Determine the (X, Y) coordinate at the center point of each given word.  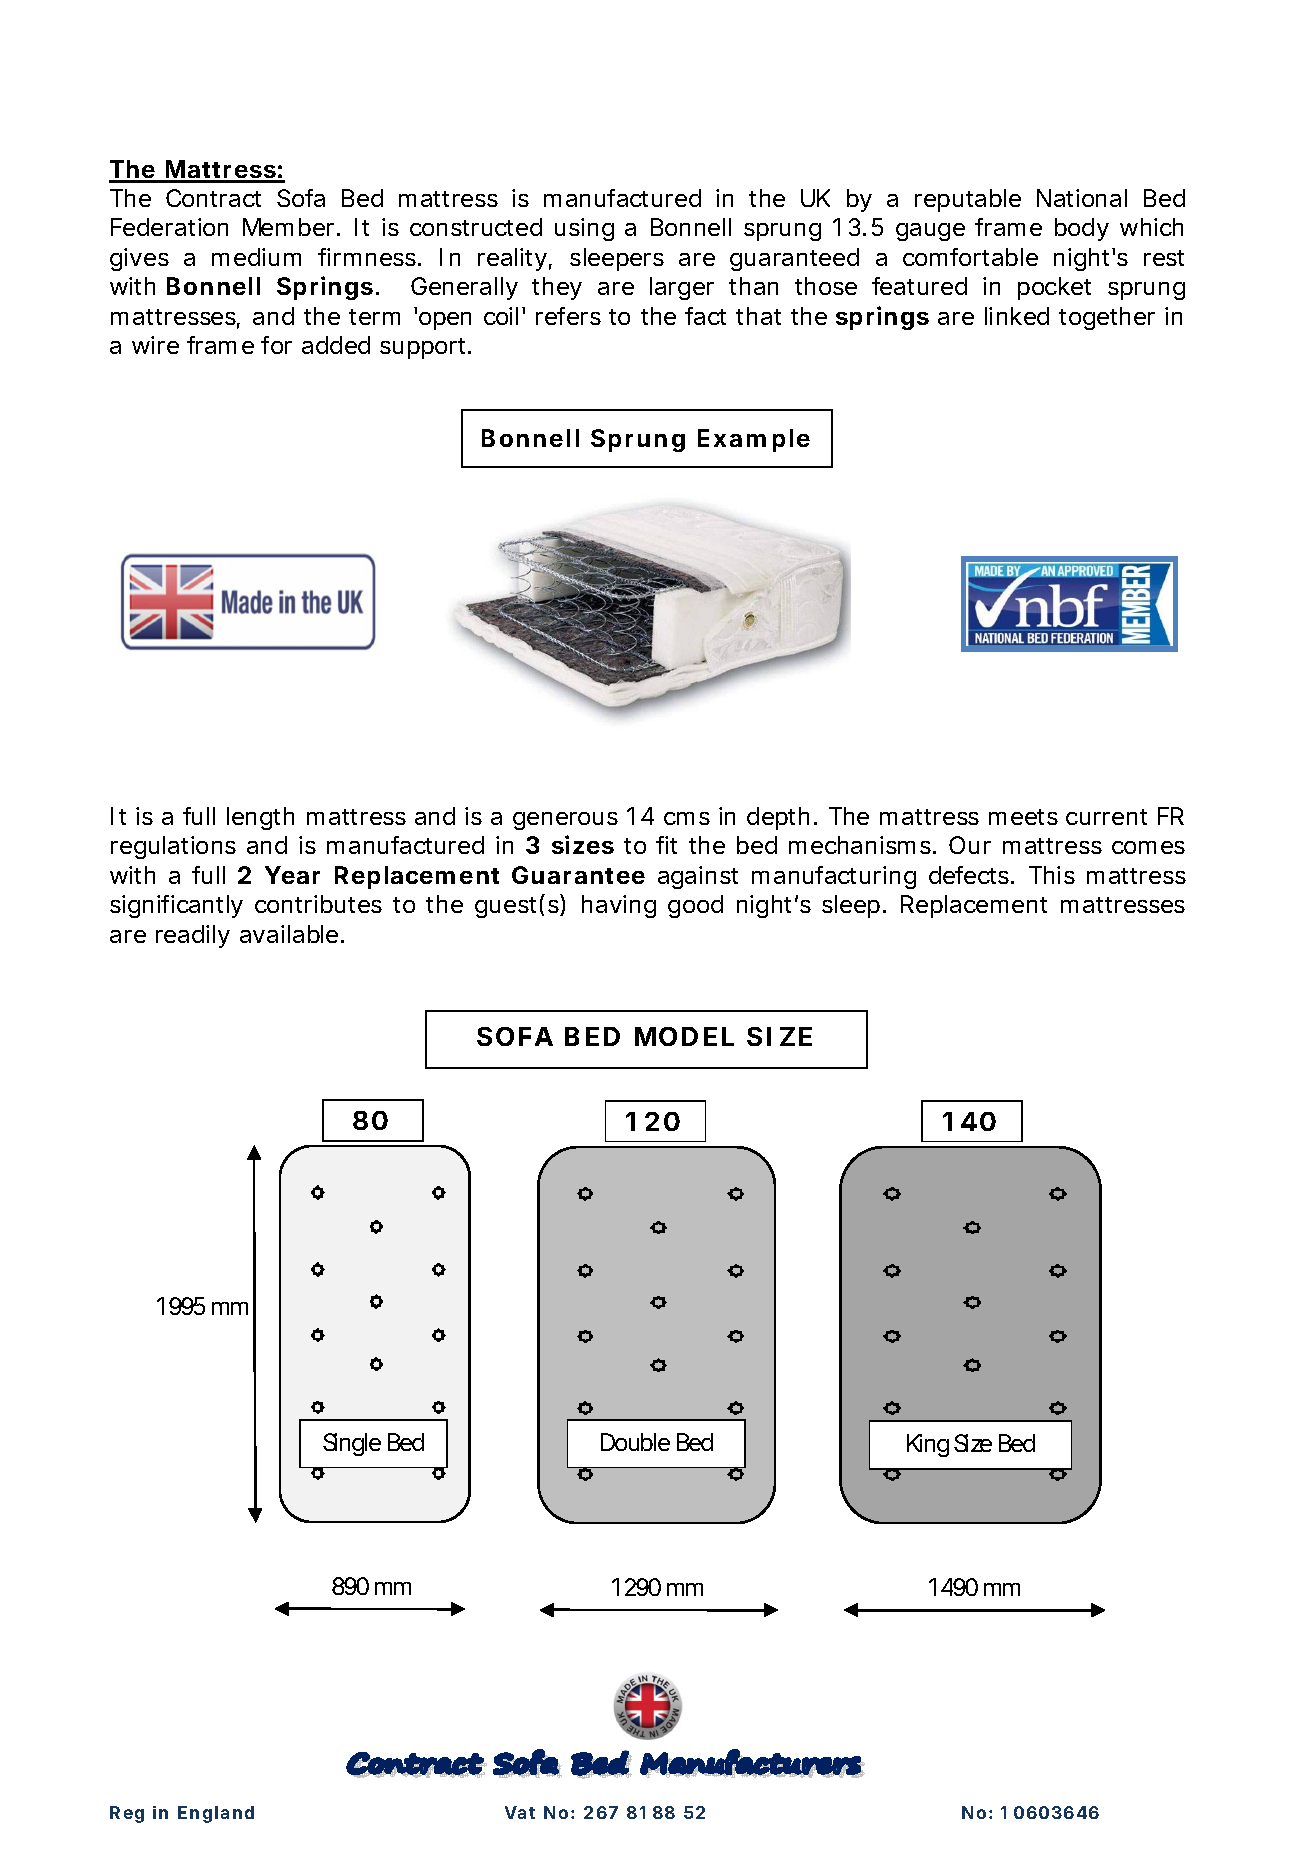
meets (1023, 817)
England (216, 1814)
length (260, 818)
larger (682, 288)
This (1052, 875)
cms (687, 818)
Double (635, 1442)
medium (256, 257)
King (928, 1445)
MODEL (684, 1036)
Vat (520, 1812)
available (289, 934)
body (1082, 229)
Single (352, 1444)
